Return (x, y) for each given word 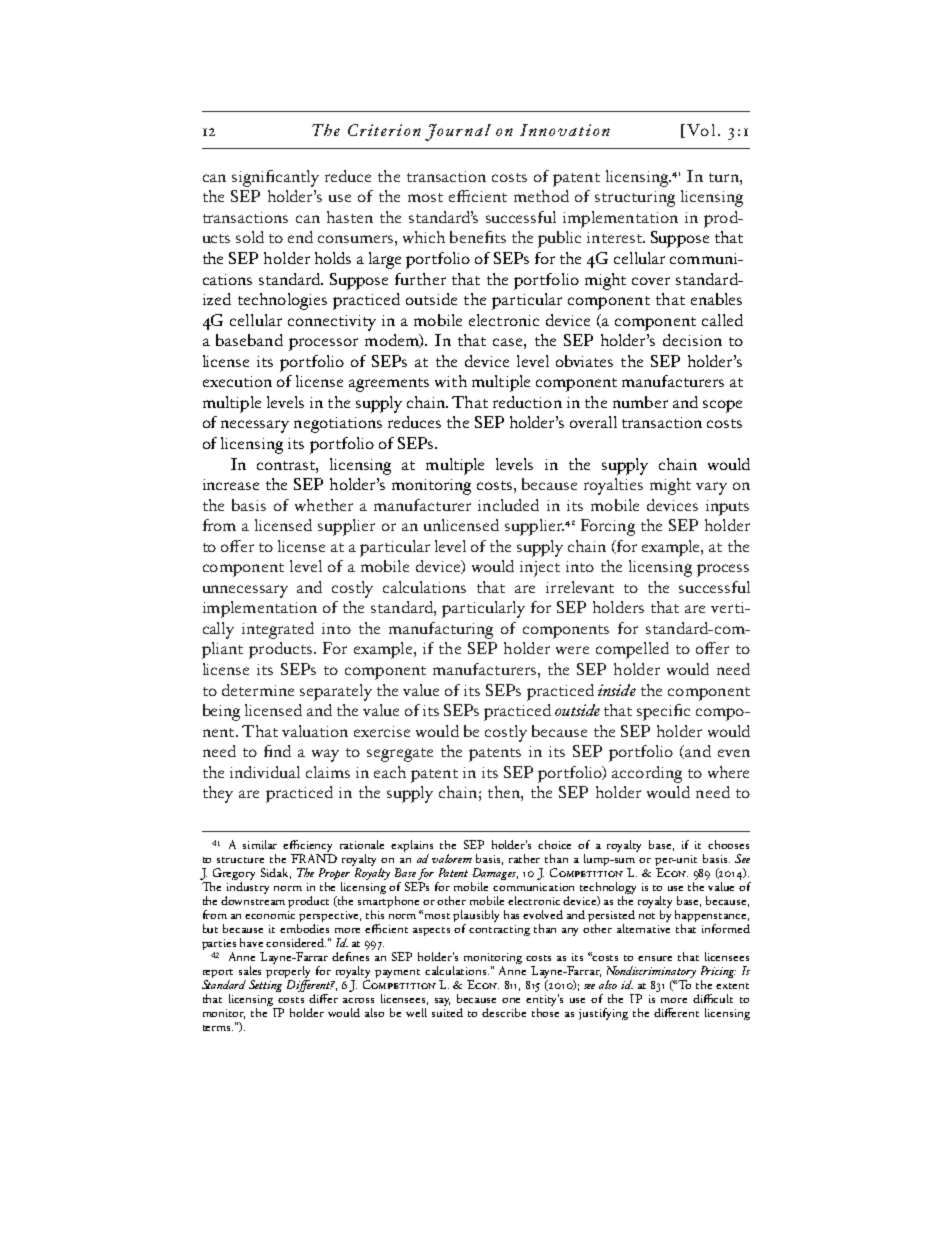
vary (711, 488)
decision (692, 340)
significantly (275, 178)
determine (258, 690)
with (451, 381)
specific (663, 712)
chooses (728, 844)
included (508, 505)
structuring (635, 199)
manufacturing (441, 630)
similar (260, 844)
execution (237, 381)
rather (524, 858)
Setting (265, 986)
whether (324, 505)
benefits (478, 237)
